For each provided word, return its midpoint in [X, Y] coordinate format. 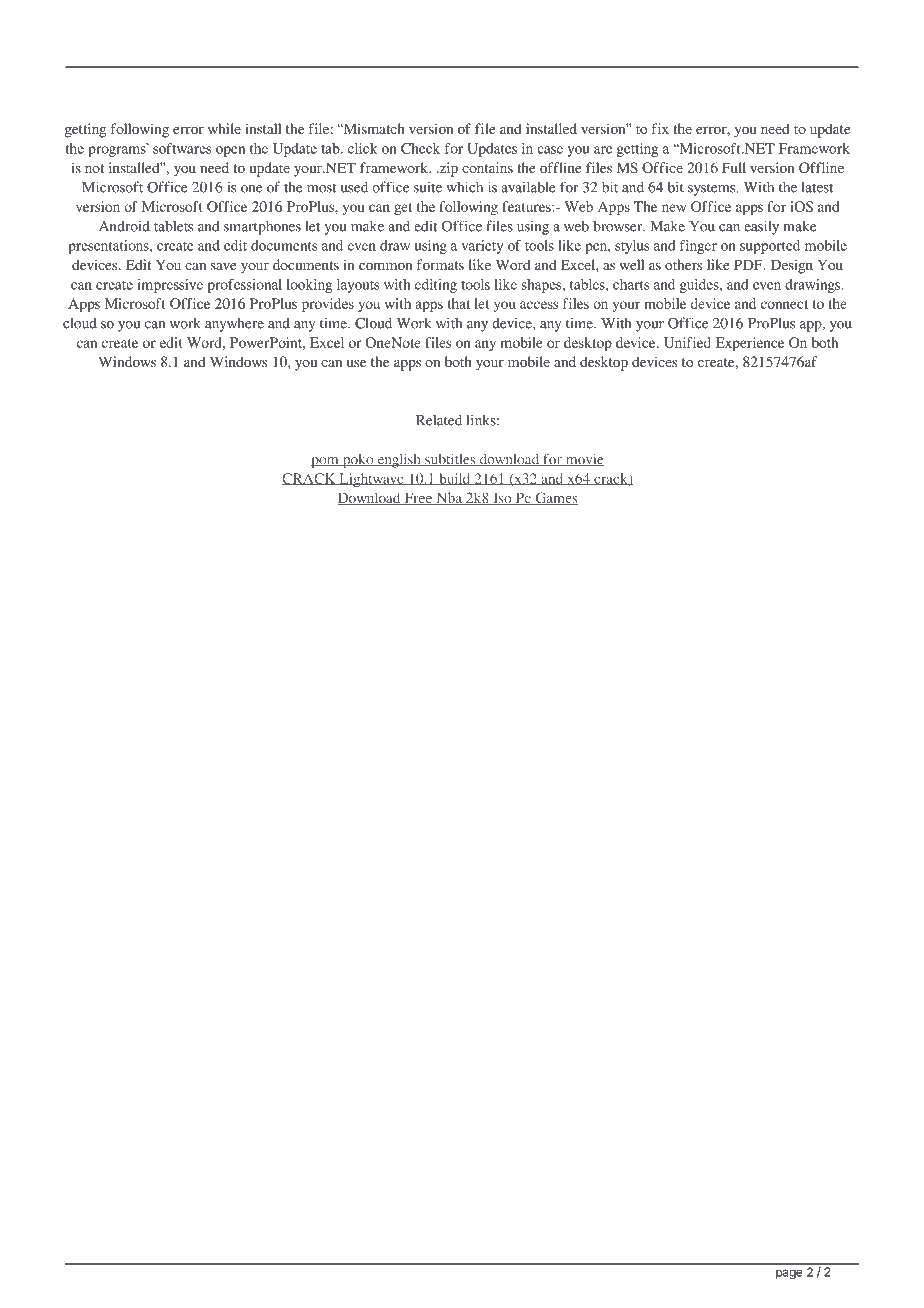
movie [583, 460]
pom [326, 462]
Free [418, 499]
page [789, 1274]
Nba [449, 498]
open [230, 151]
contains [487, 167]
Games [555, 498]
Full [734, 167]
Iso [502, 499]
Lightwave [371, 480]
